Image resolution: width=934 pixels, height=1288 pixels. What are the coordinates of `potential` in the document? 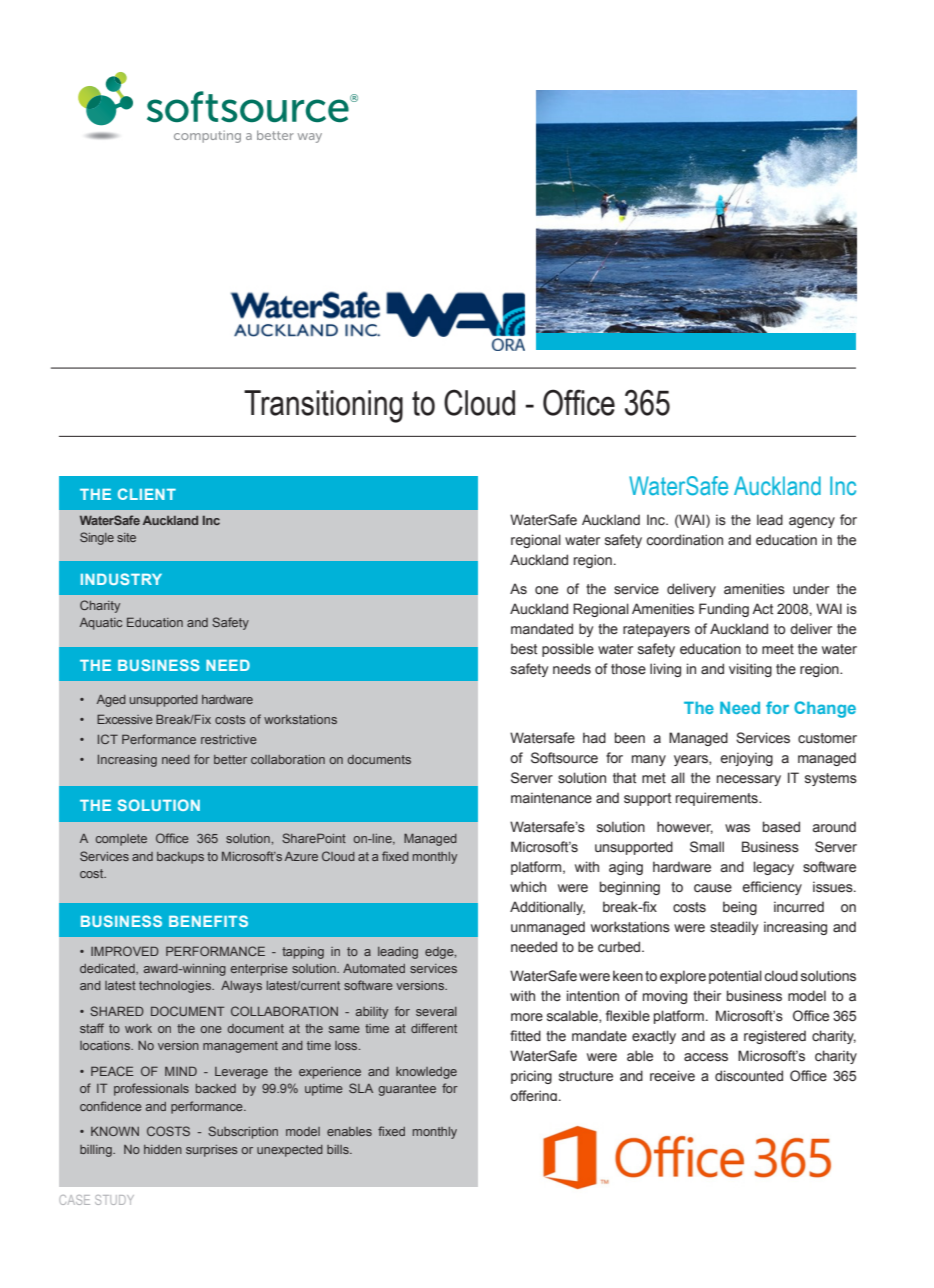 It's located at (735, 977).
